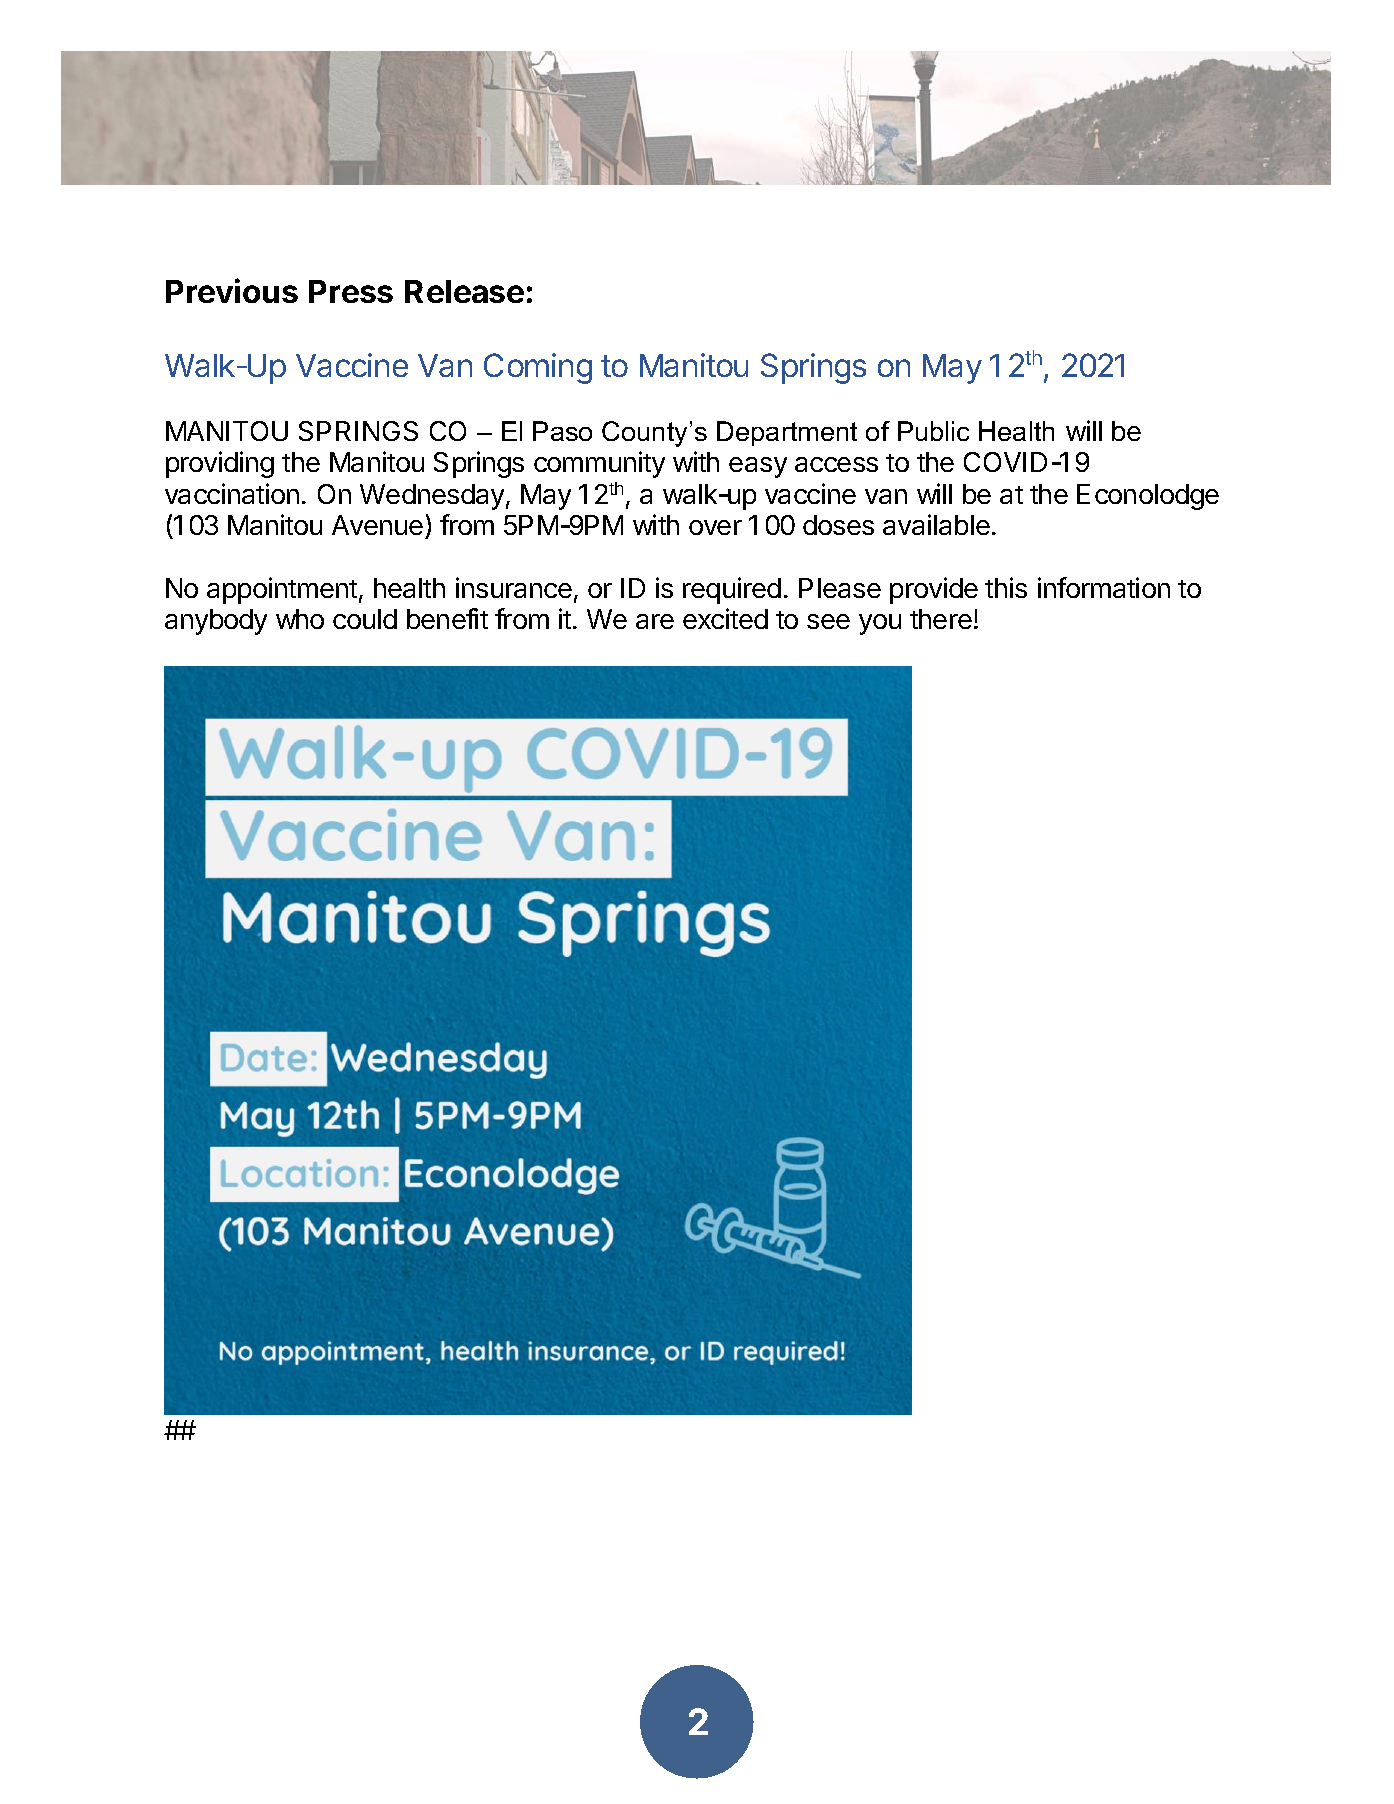 This image has height=1804, width=1394. Describe the element at coordinates (300, 619) in the image. I see `who` at that location.
